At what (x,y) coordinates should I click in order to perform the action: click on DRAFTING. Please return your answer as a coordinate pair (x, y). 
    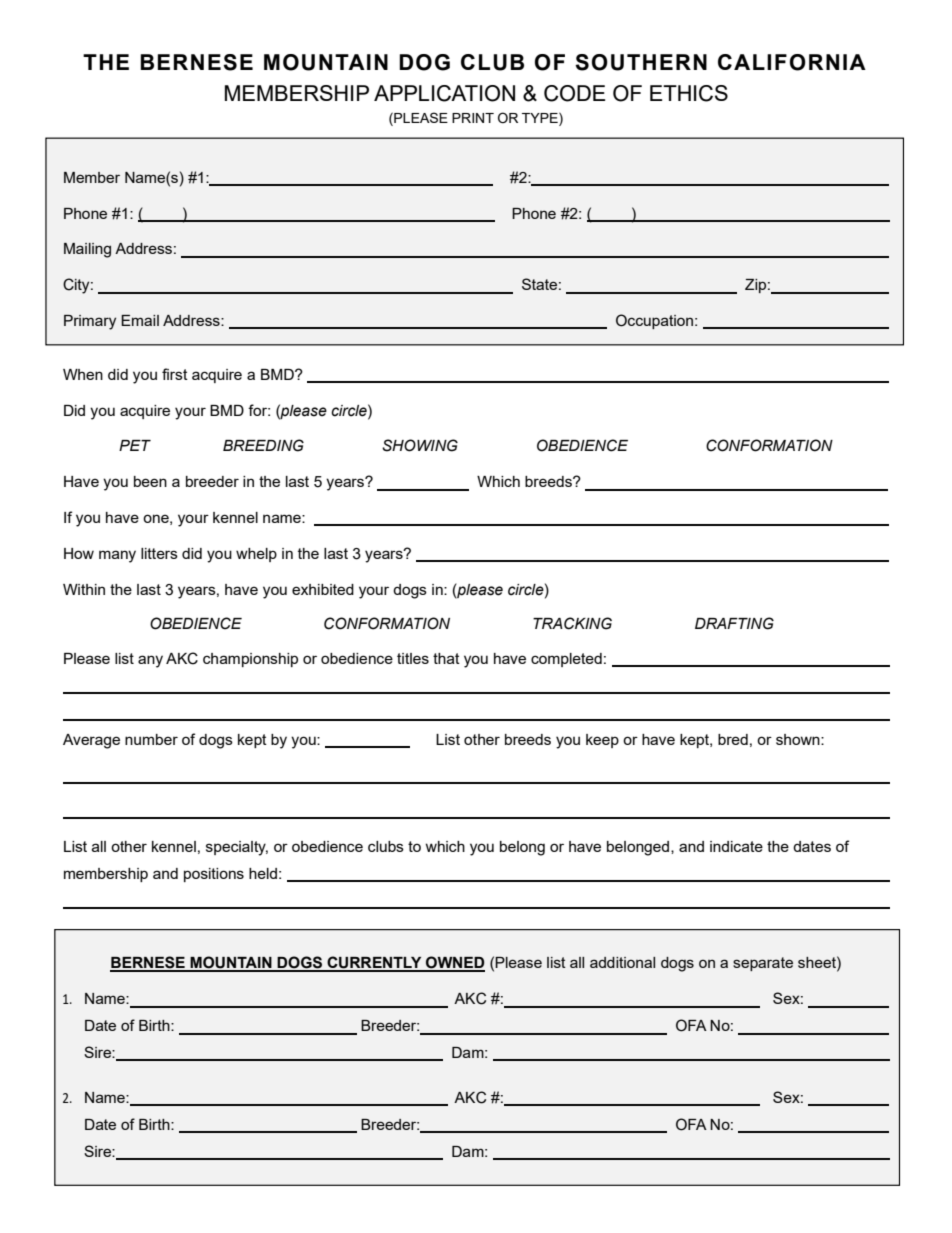
    Looking at the image, I should click on (734, 623).
